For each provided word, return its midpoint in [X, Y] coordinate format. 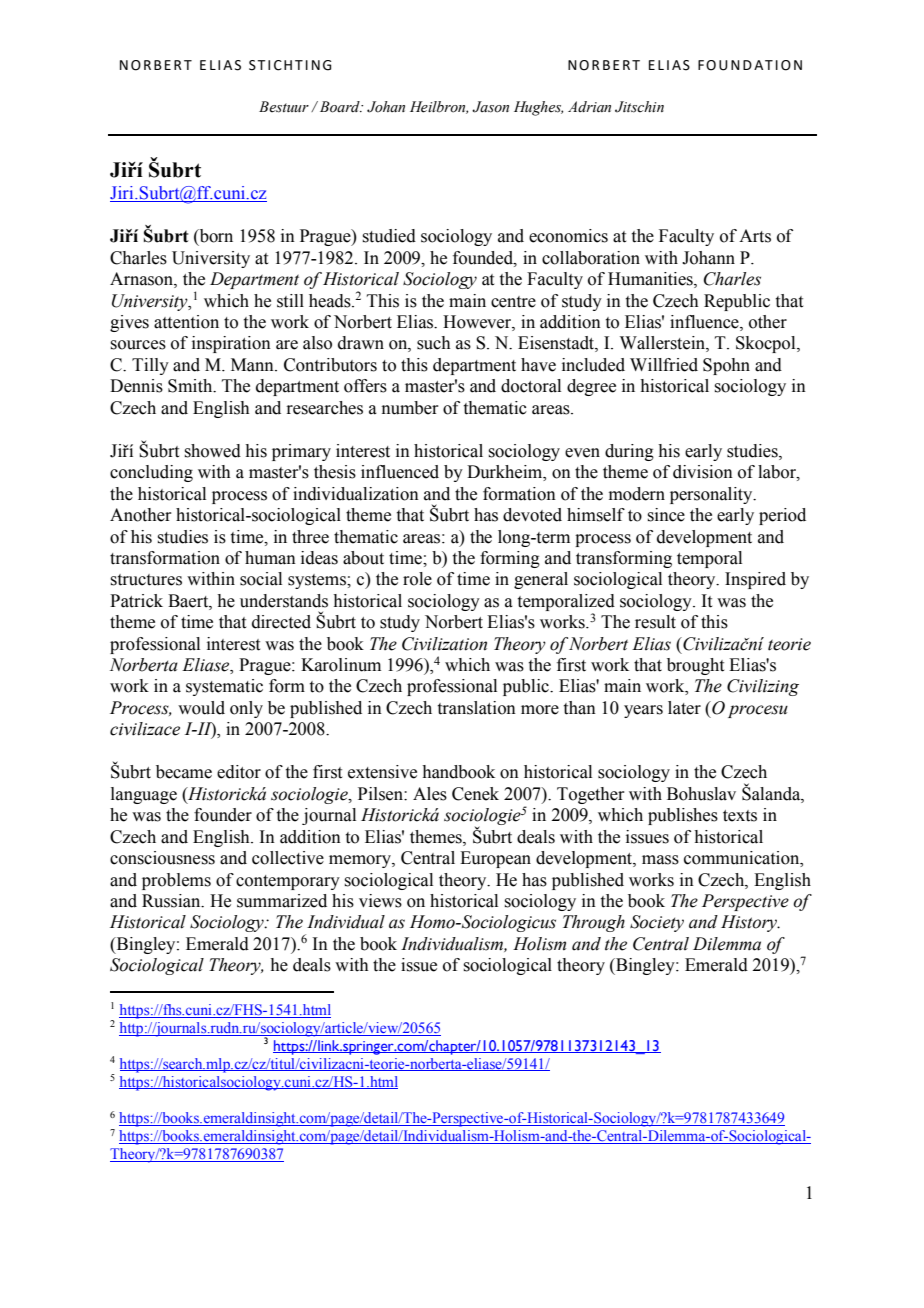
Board [339, 107]
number [410, 408]
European [495, 859]
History [750, 923]
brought [695, 666]
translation [477, 708]
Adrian [589, 107]
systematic [224, 687]
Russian [172, 901]
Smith [191, 386]
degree [591, 387]
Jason [490, 107]
